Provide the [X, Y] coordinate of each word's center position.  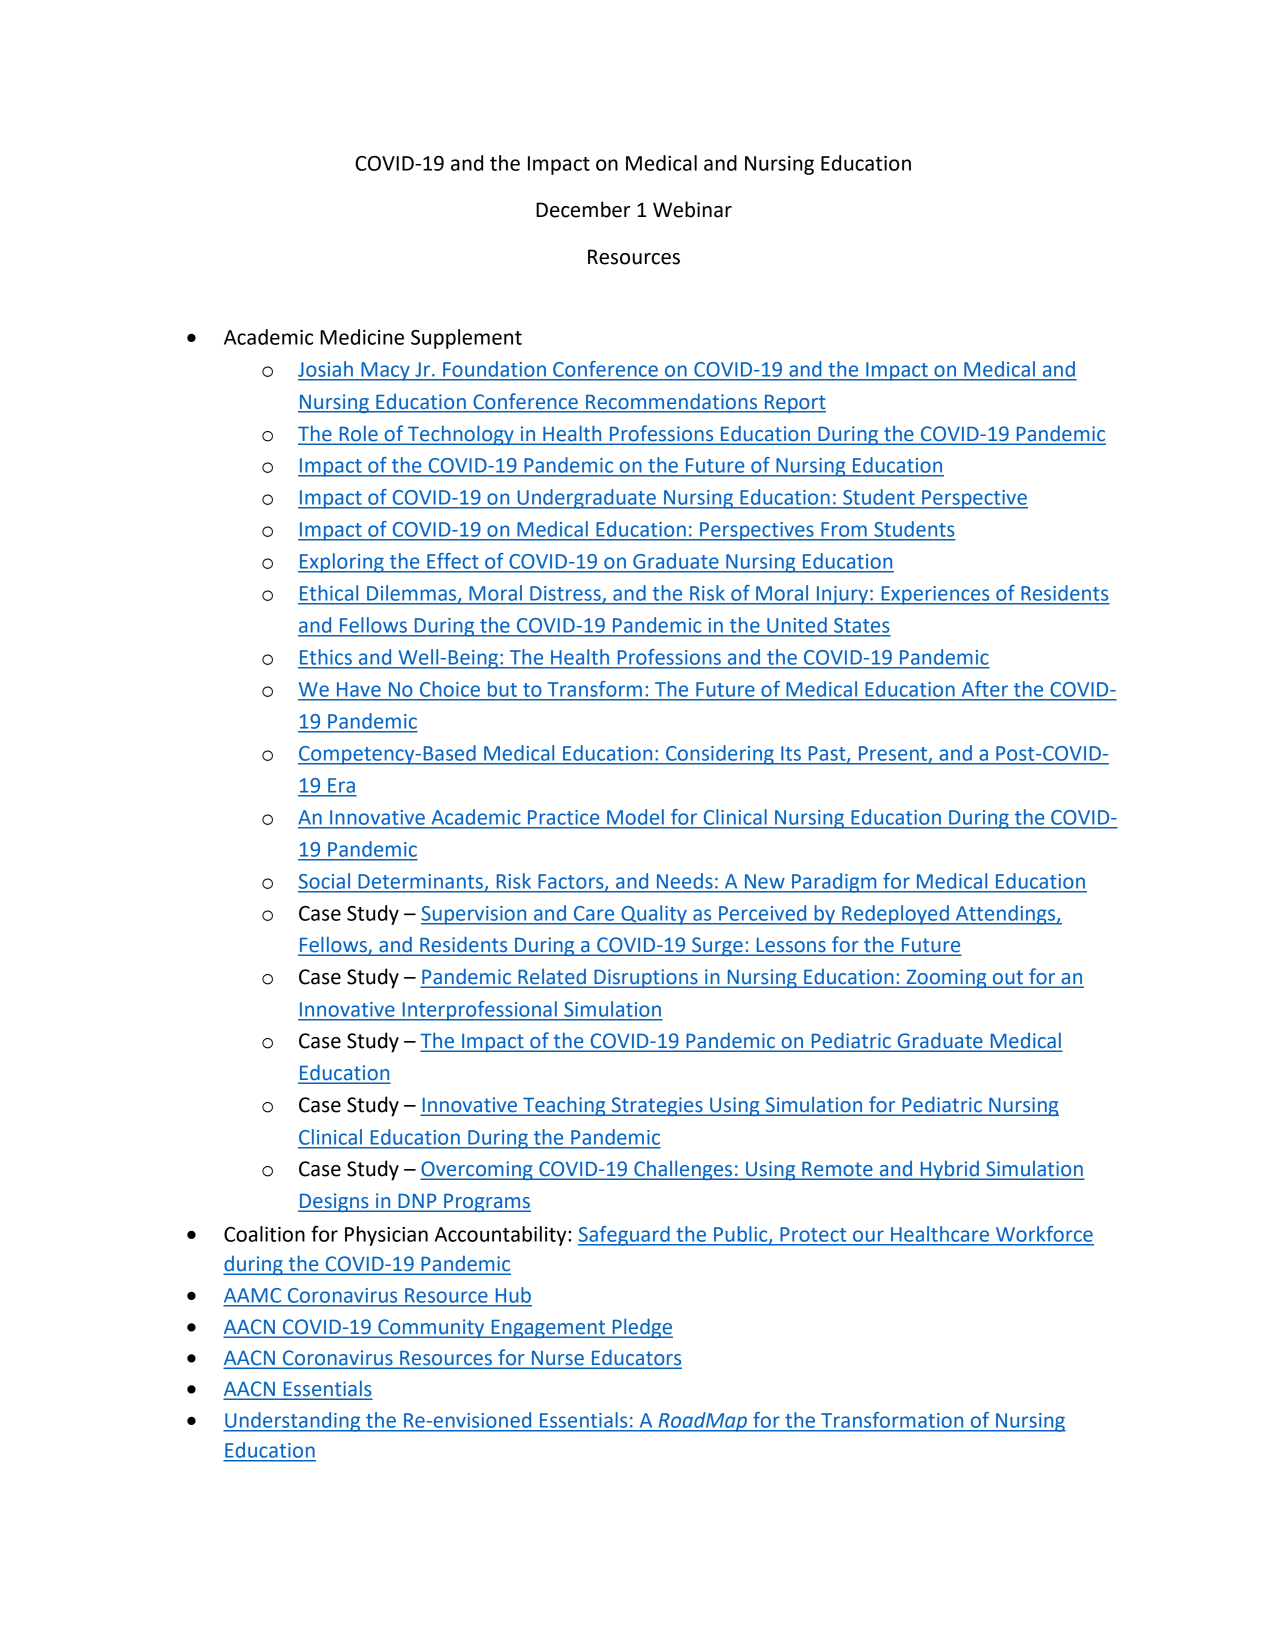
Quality [654, 915]
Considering [720, 755]
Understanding [293, 1422]
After [985, 689]
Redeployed [895, 915]
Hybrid [949, 1170]
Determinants [421, 881]
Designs [334, 1202]
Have [359, 689]
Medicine [362, 337]
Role [359, 433]
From [844, 529]
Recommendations [671, 401]
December [583, 209]
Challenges [683, 1170]
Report [794, 404]
